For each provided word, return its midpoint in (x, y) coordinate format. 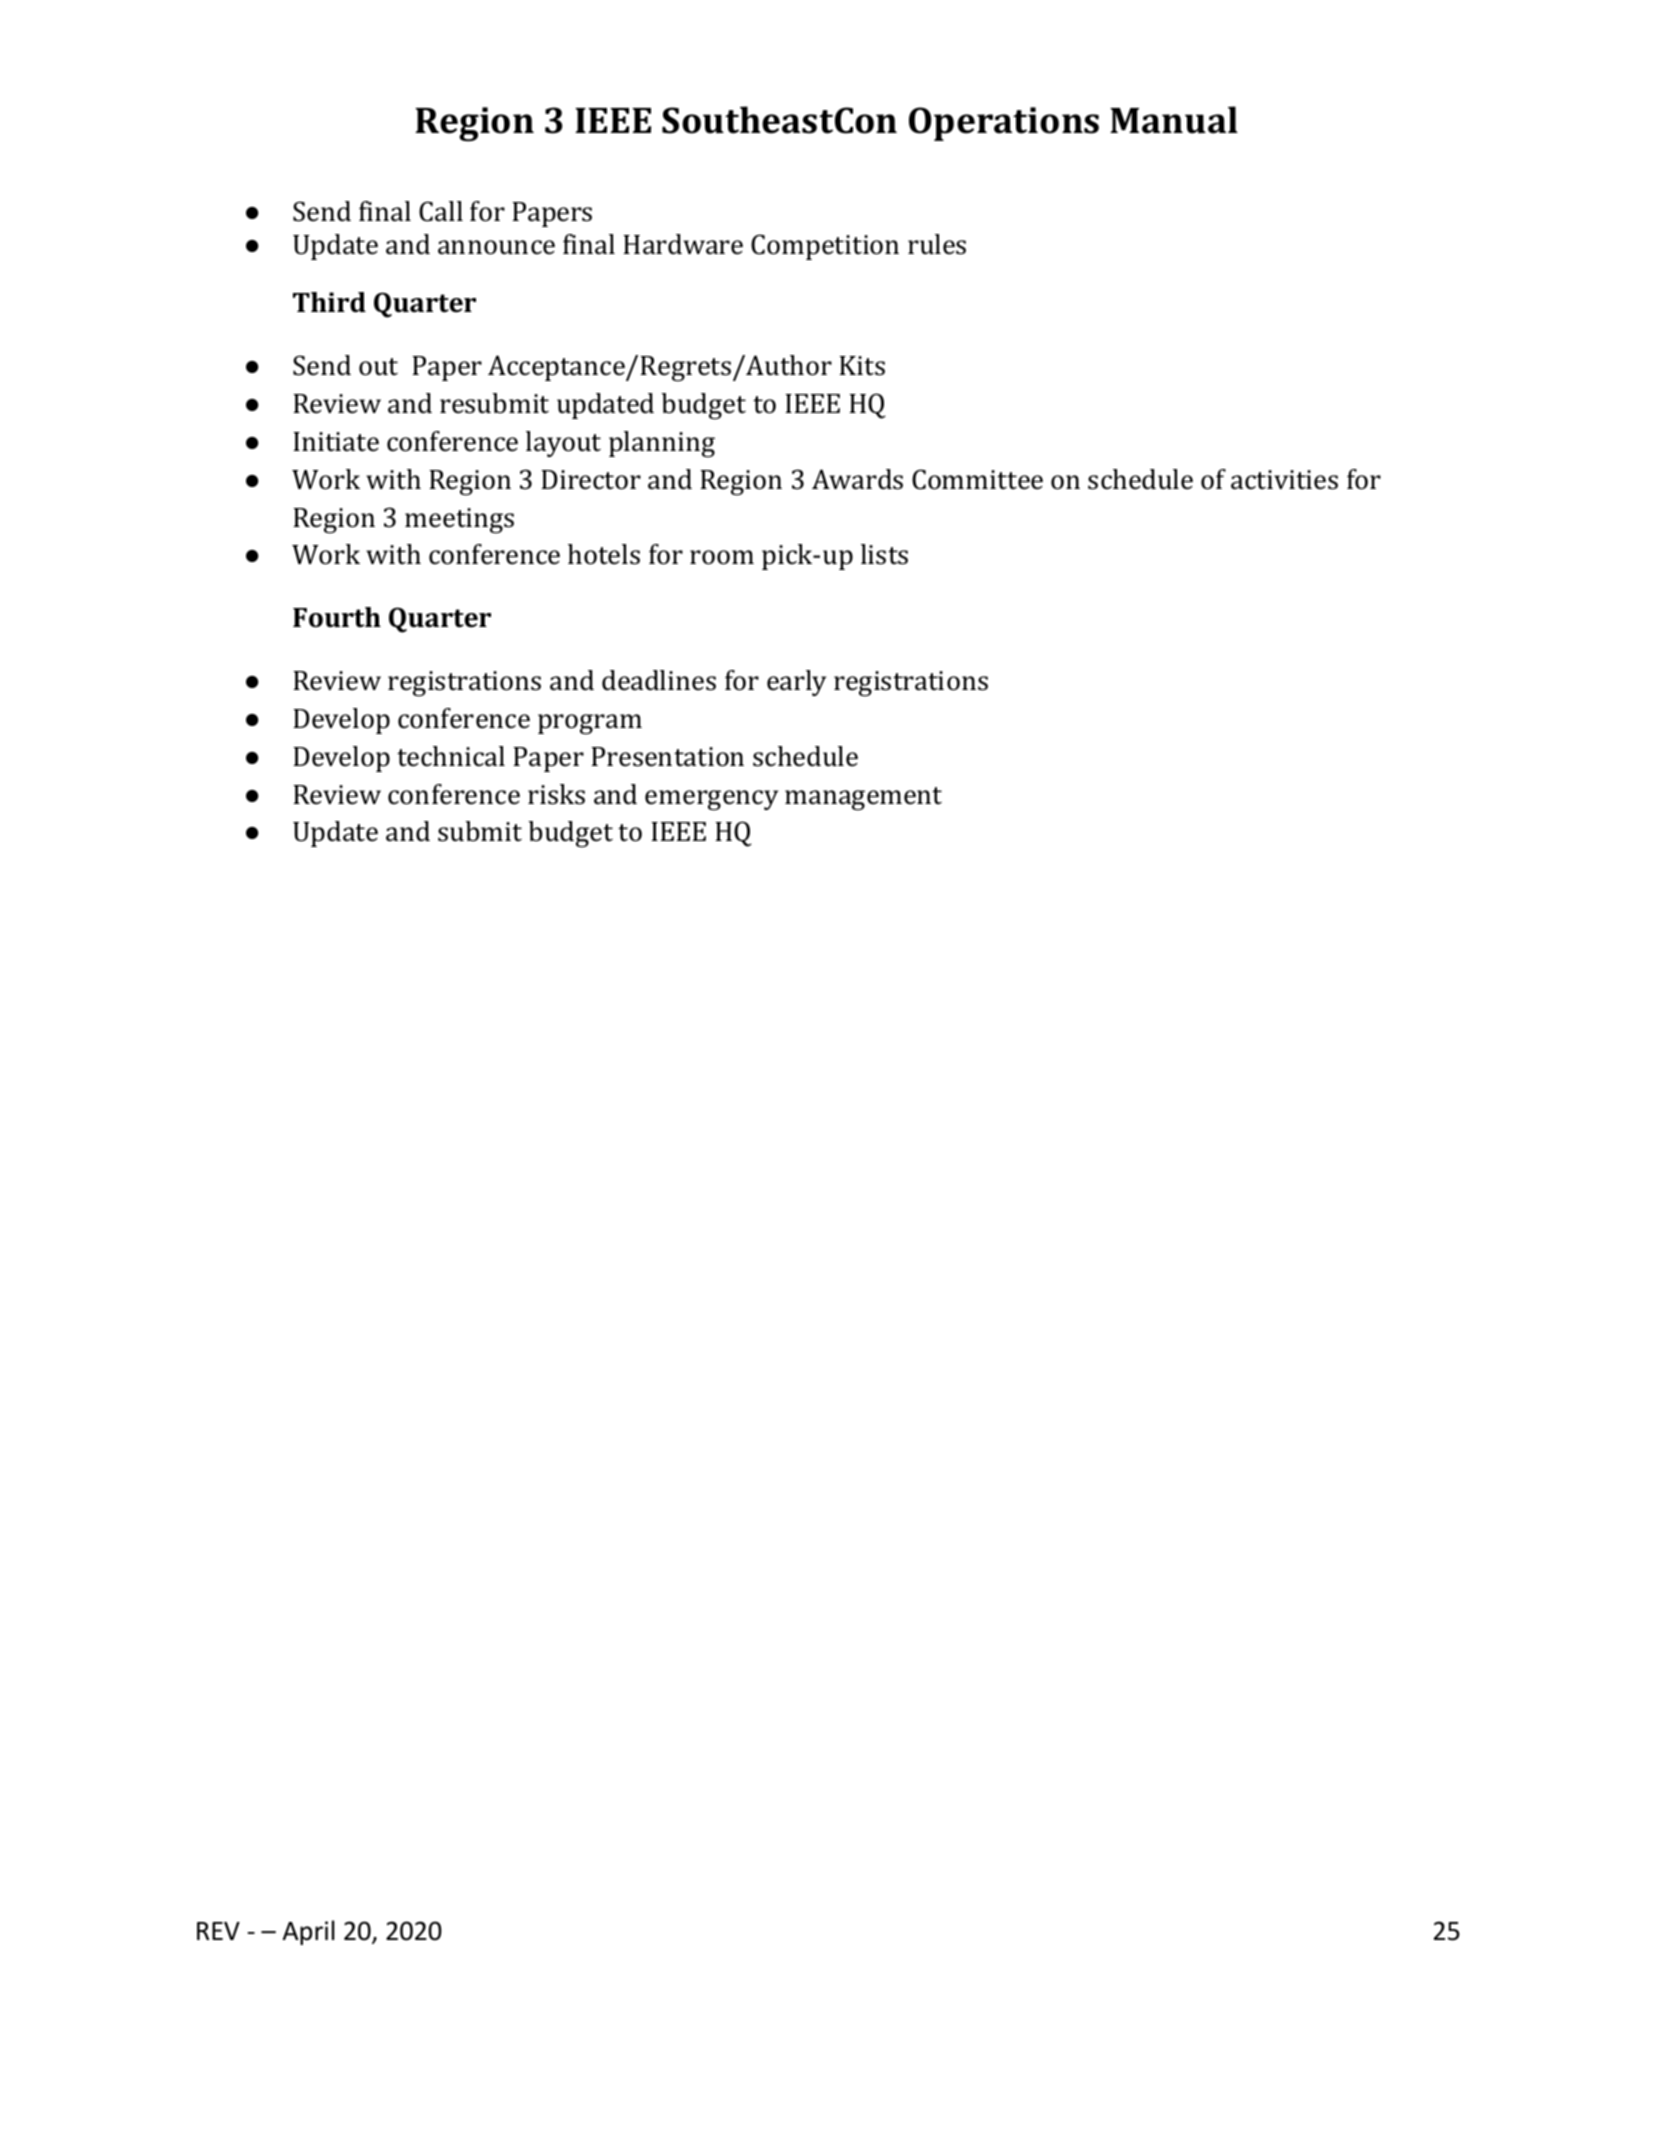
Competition (825, 247)
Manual (1174, 120)
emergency (711, 800)
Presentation (667, 757)
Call (441, 211)
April (308, 1932)
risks (556, 794)
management (863, 799)
